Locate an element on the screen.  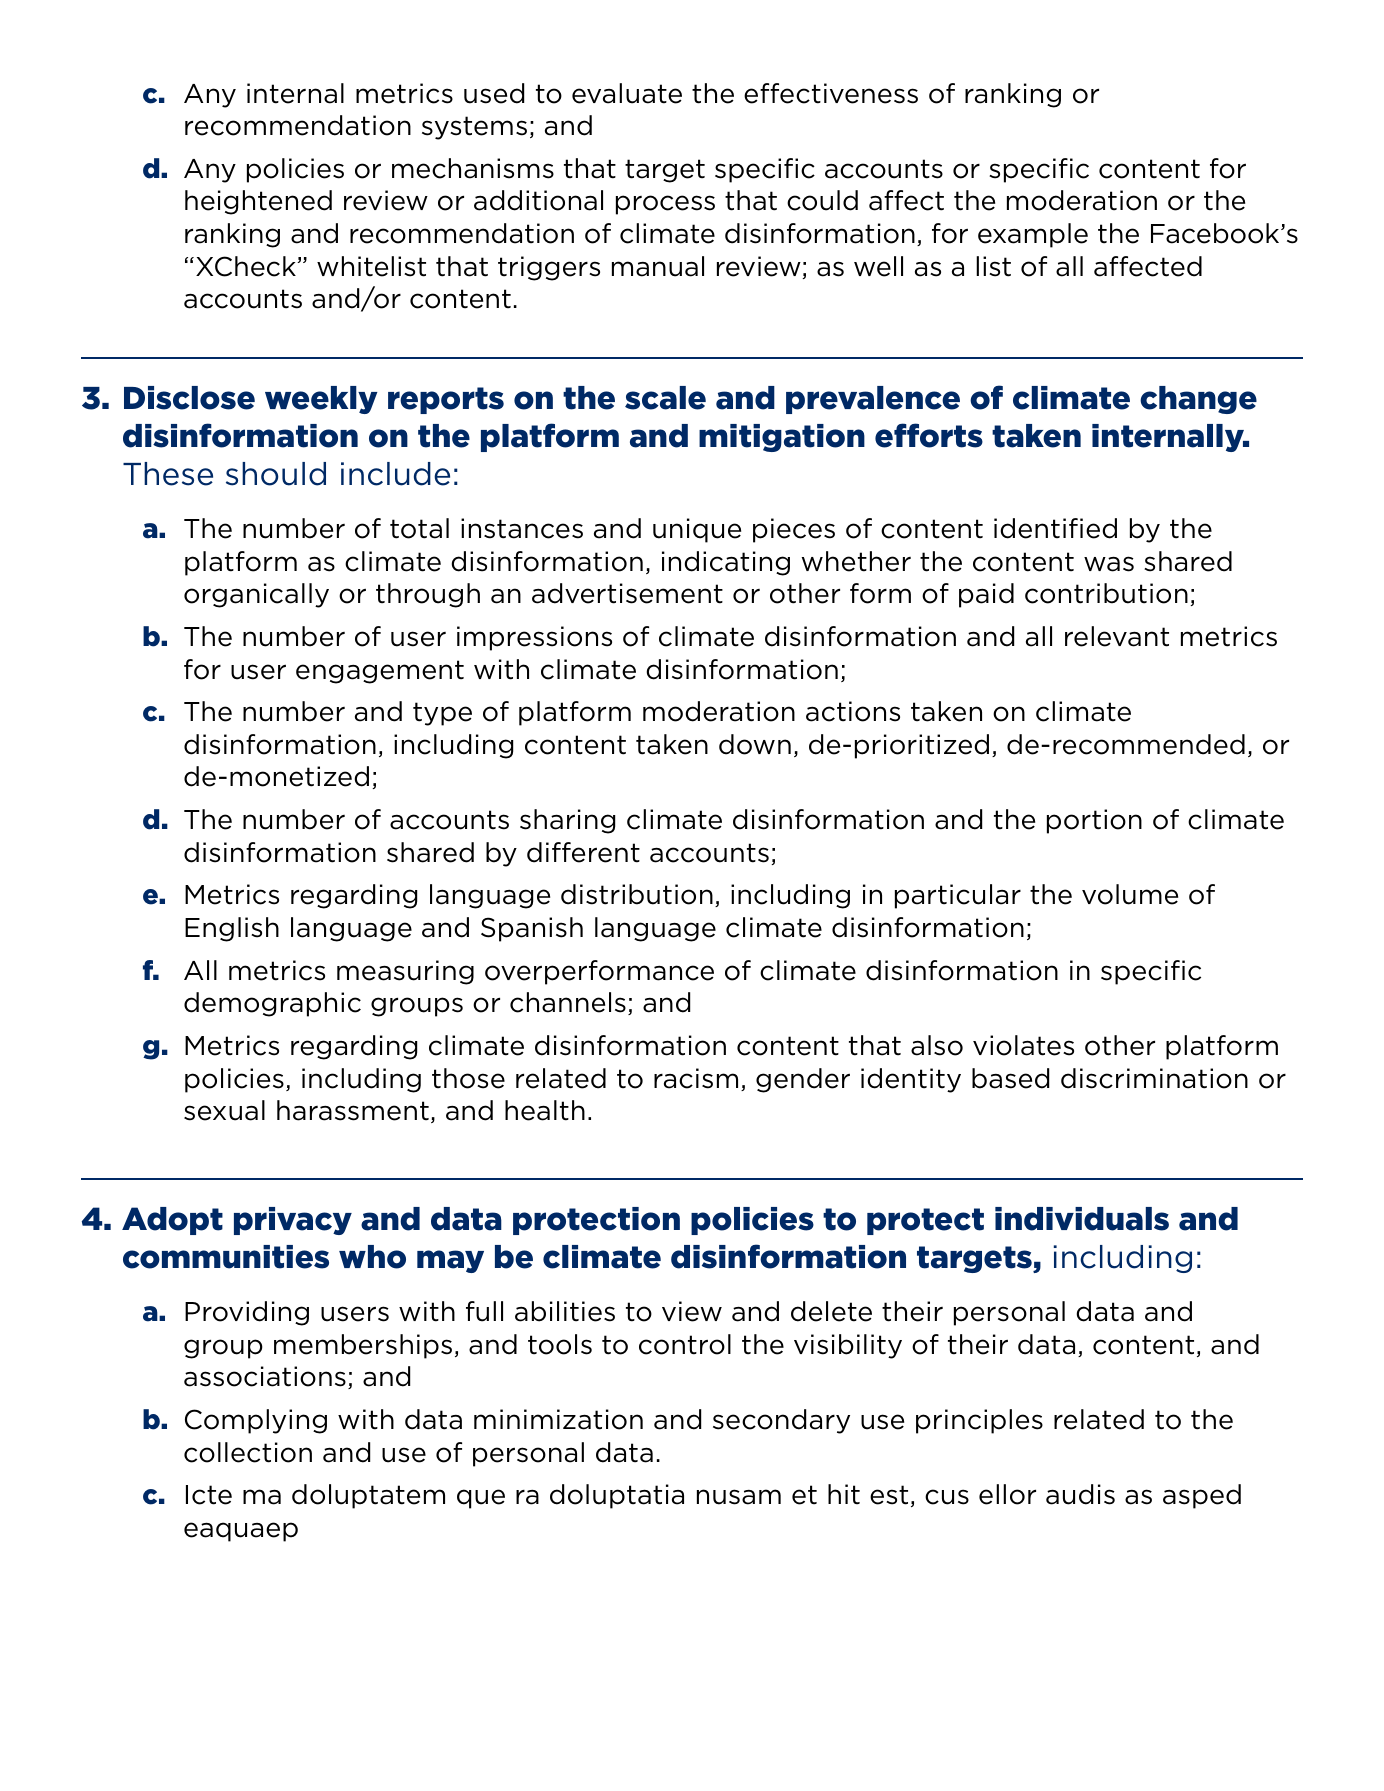
secondary is located at coordinates (781, 1421).
